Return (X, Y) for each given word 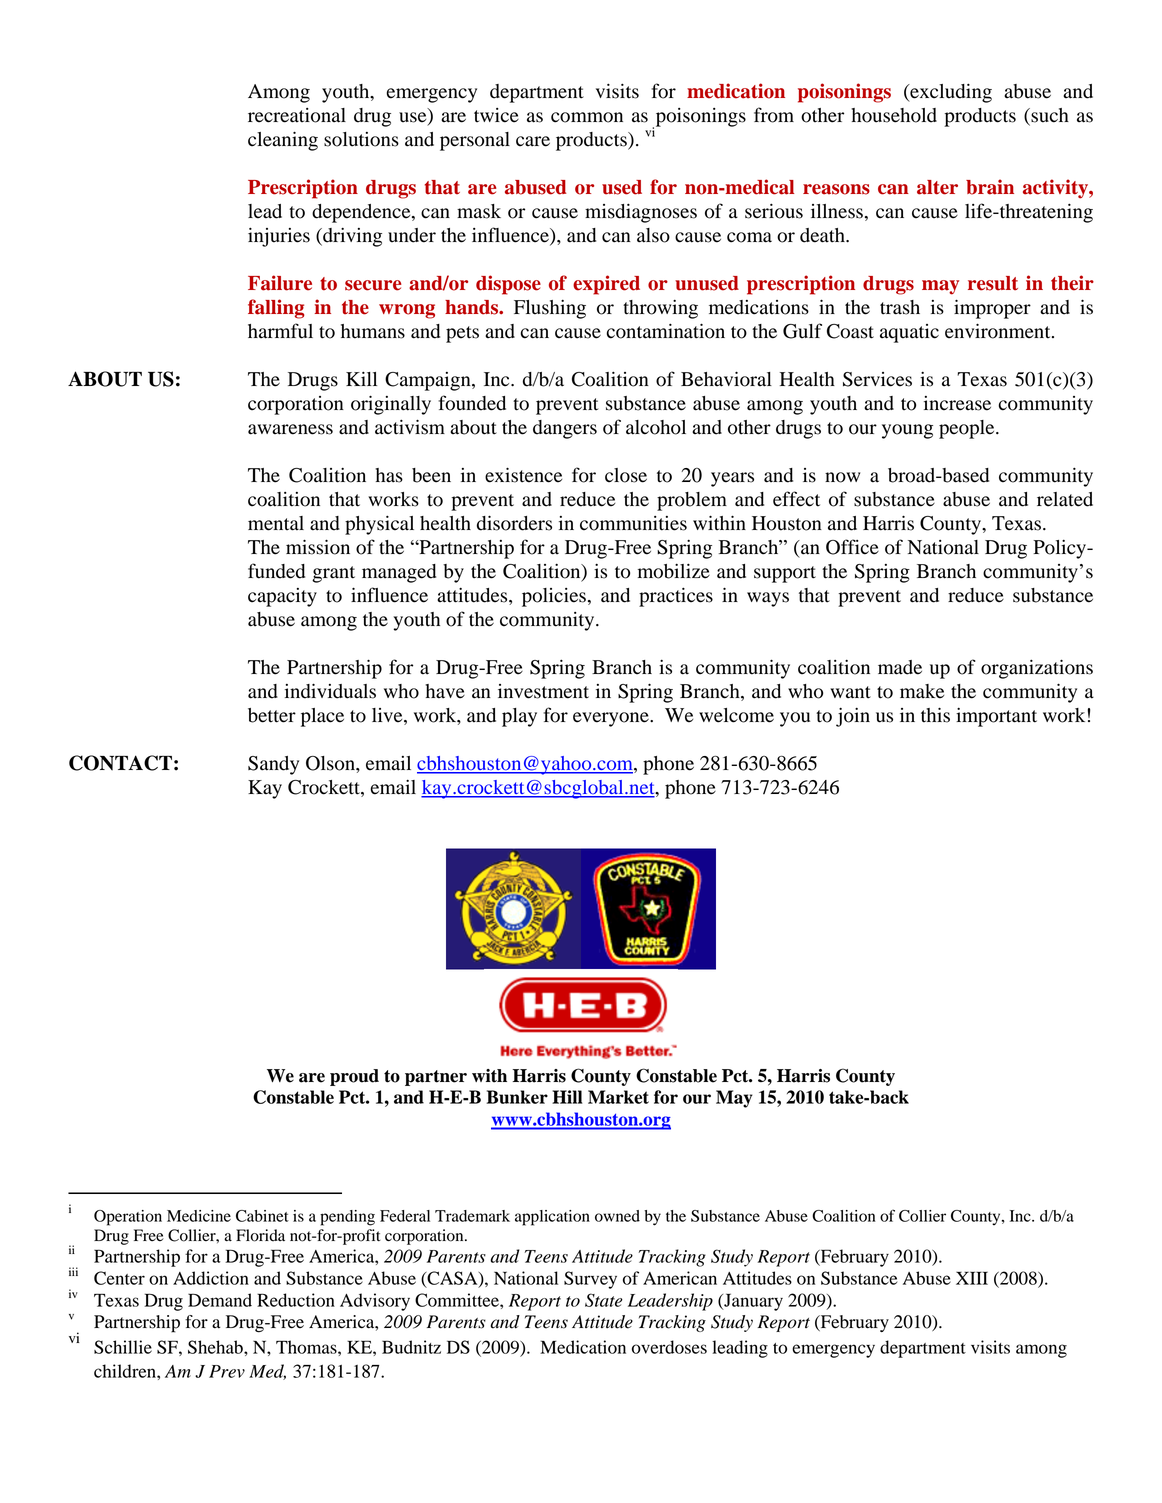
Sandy (273, 765)
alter (937, 187)
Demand (220, 1300)
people (968, 429)
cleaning (283, 141)
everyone (612, 719)
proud (354, 1077)
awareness (290, 429)
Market (618, 1097)
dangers (565, 429)
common (587, 117)
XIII (972, 1278)
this (935, 715)
